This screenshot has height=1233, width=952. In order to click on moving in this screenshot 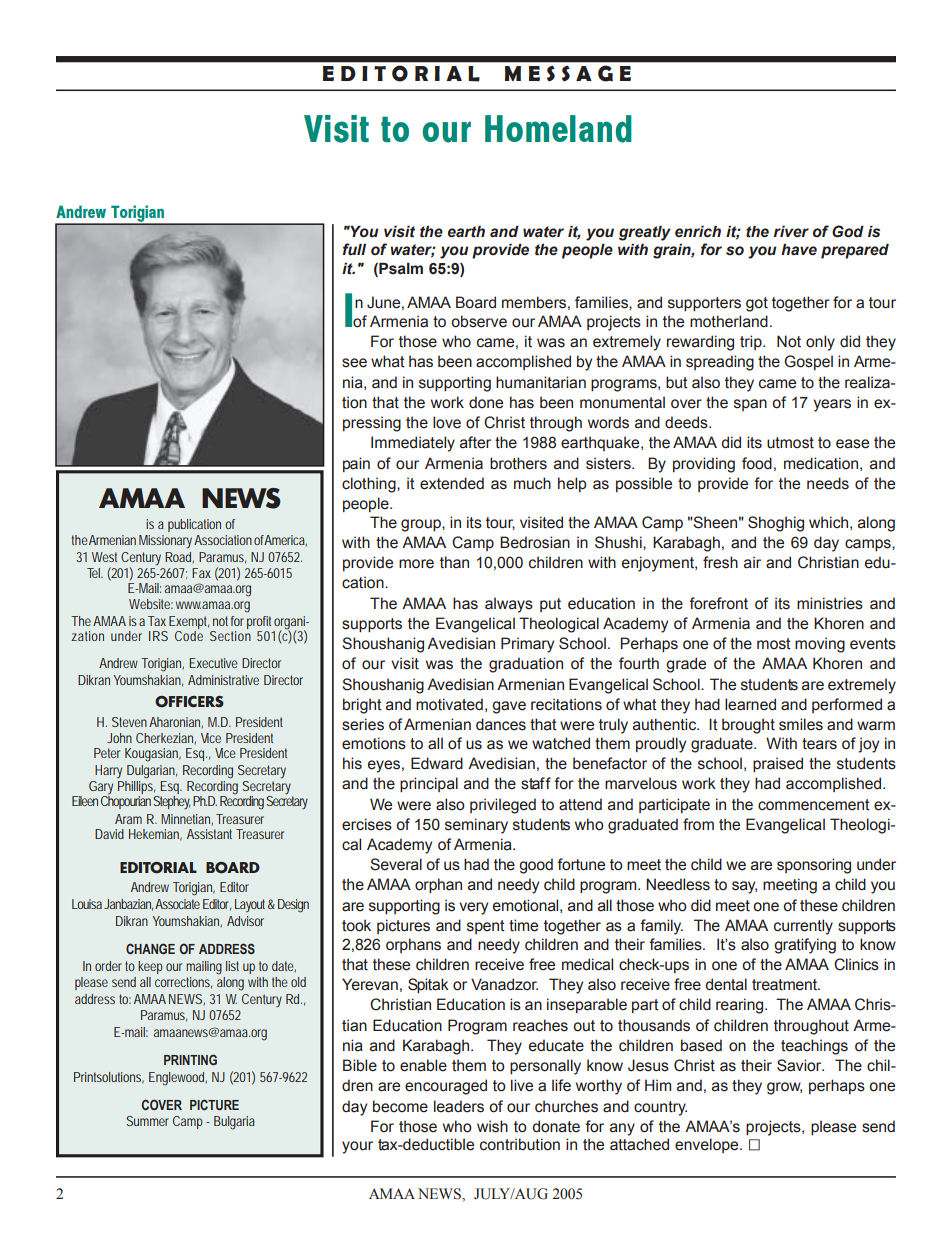, I will do `click(820, 645)`.
